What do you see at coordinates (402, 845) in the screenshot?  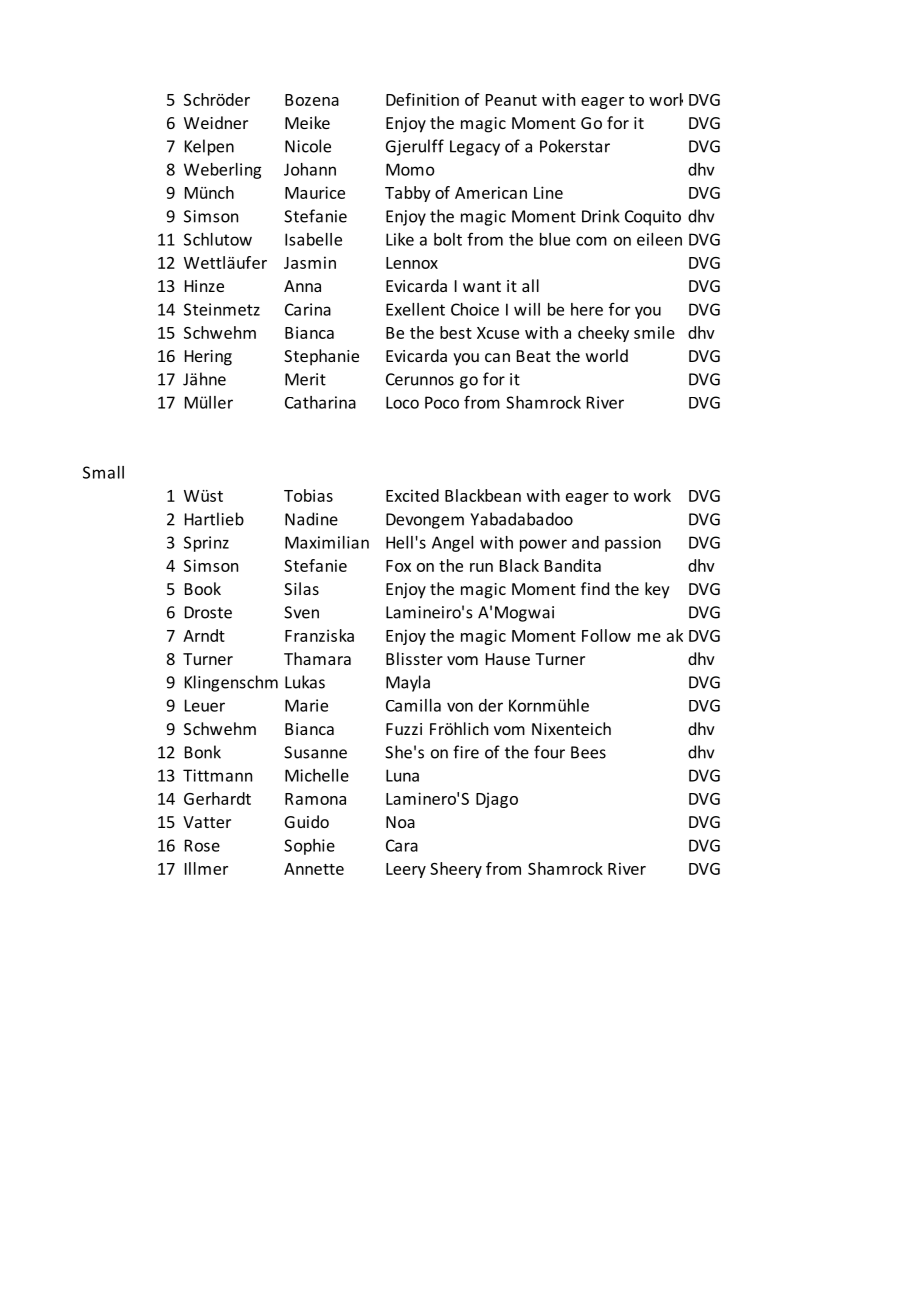 I see `Cara` at bounding box center [402, 845].
